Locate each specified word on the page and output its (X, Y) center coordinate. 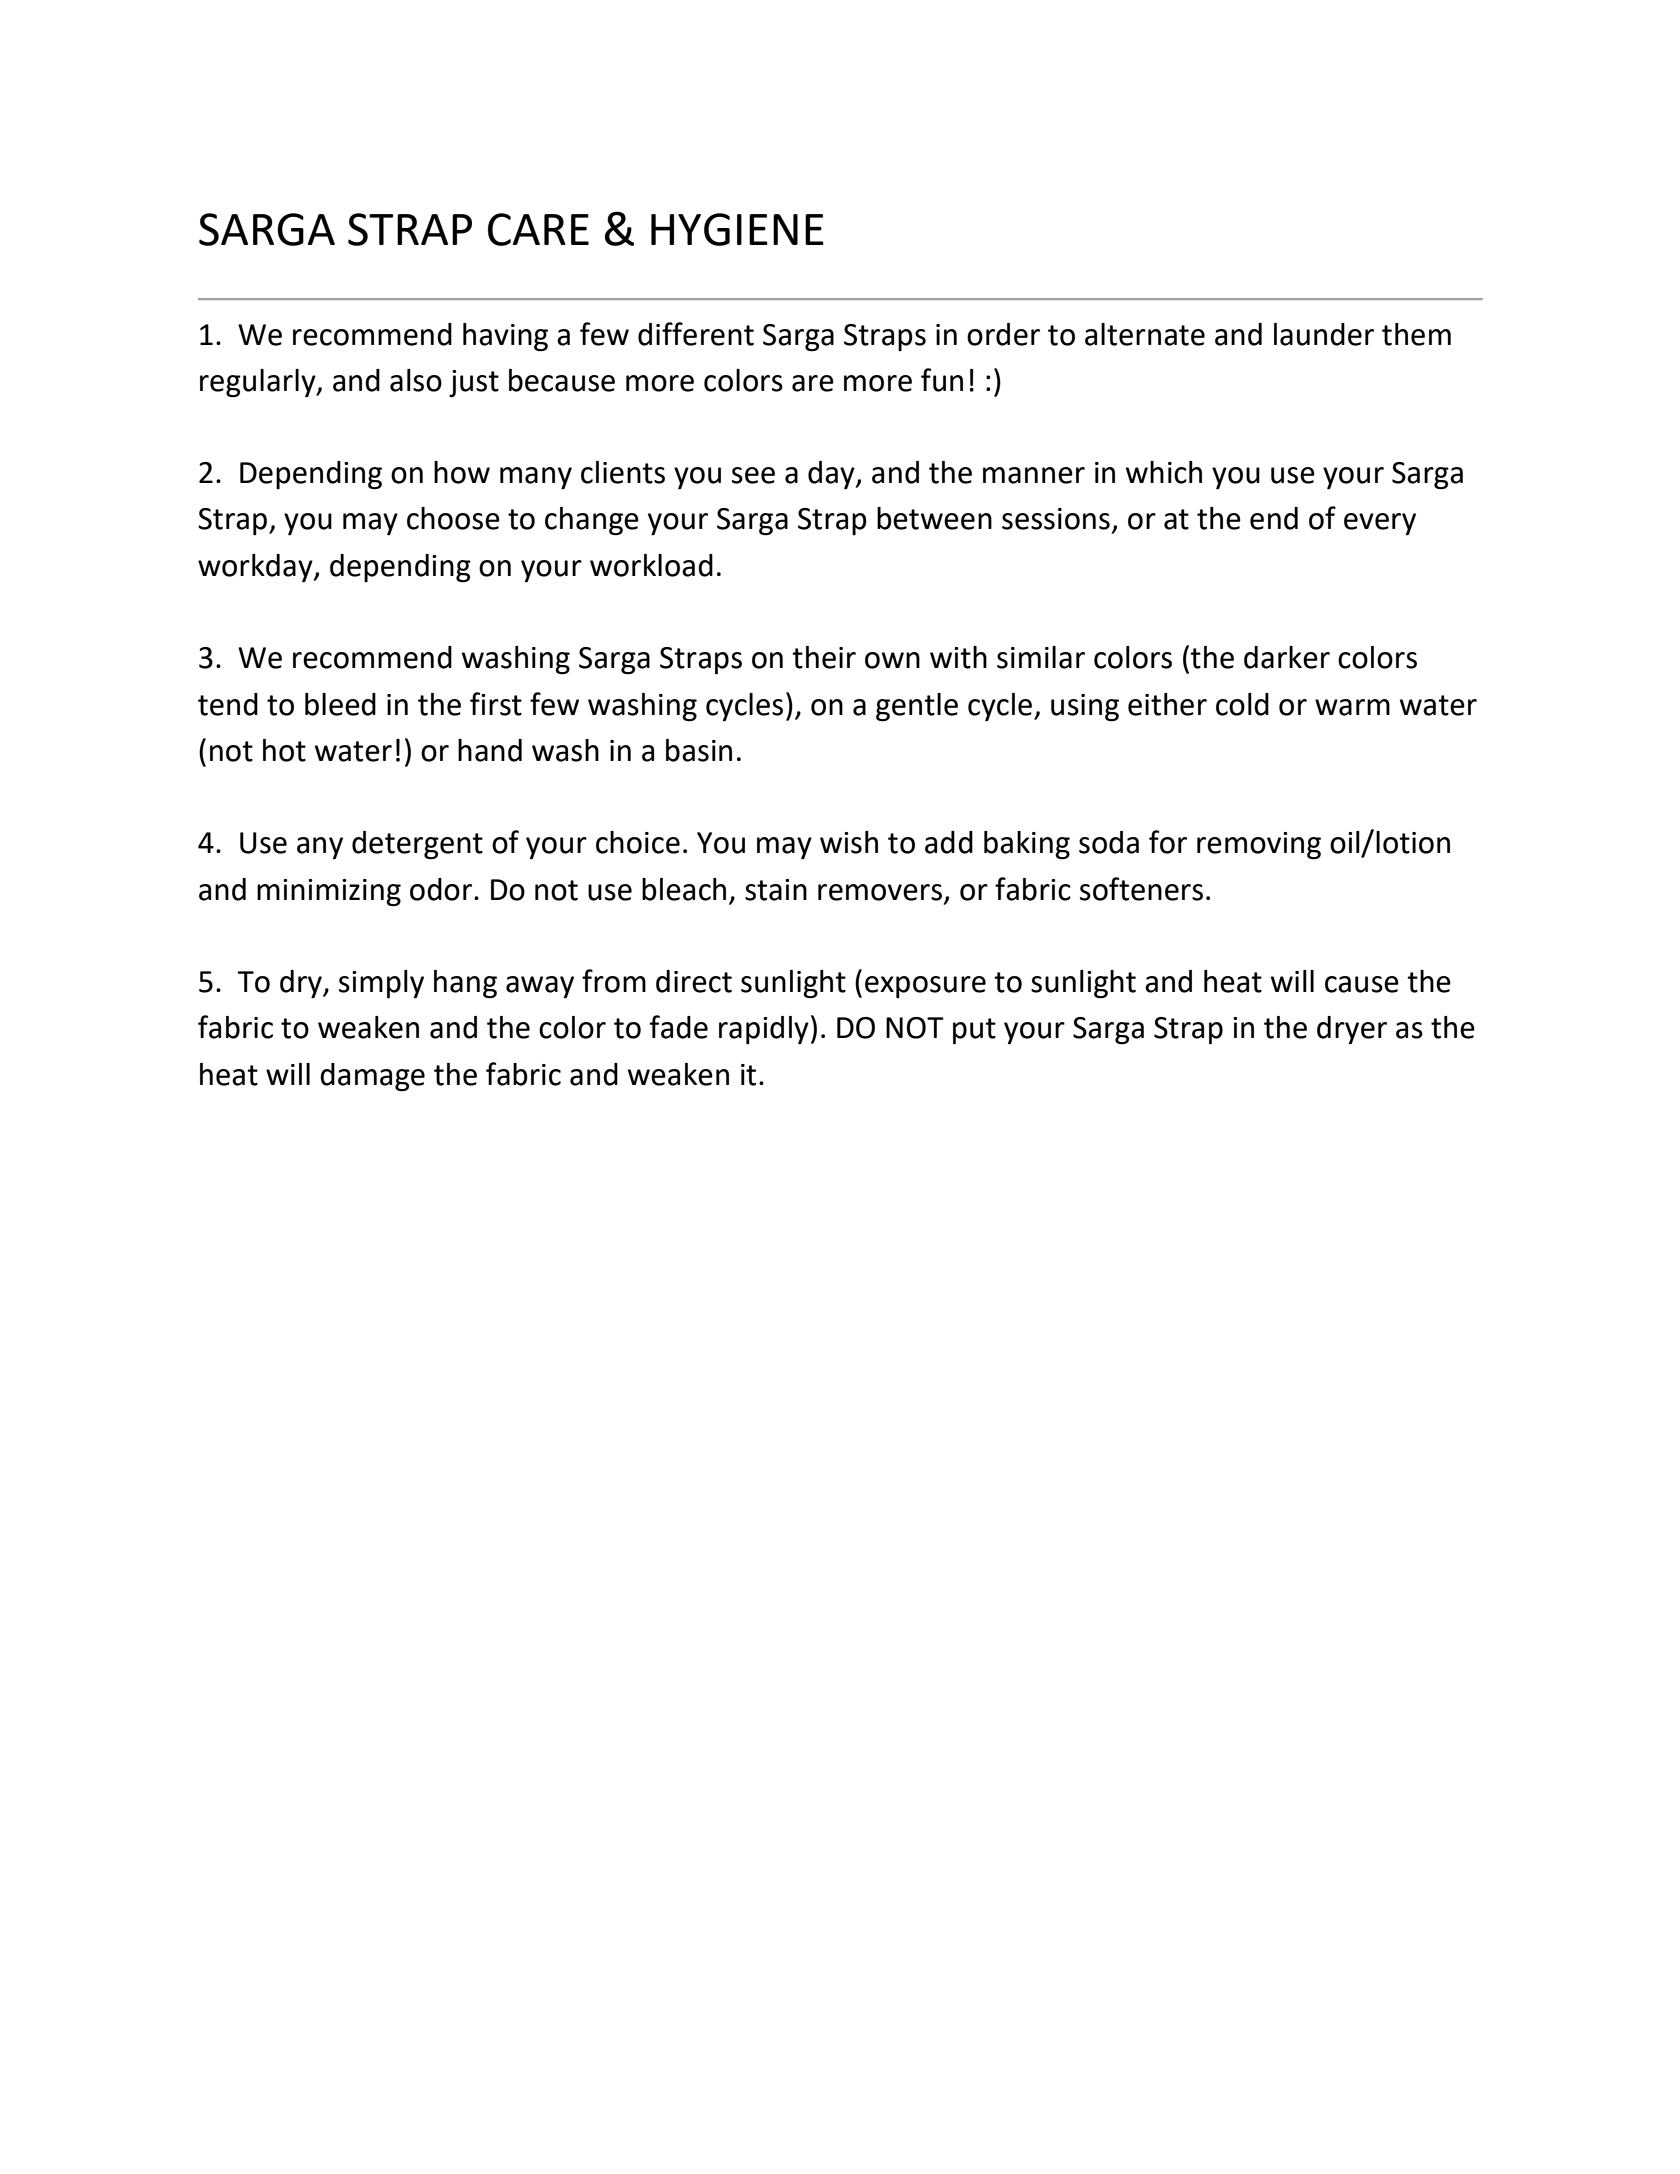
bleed (340, 704)
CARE (538, 229)
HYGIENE (737, 229)
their (824, 657)
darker (1287, 657)
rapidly (764, 1030)
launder (1324, 334)
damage (372, 1077)
